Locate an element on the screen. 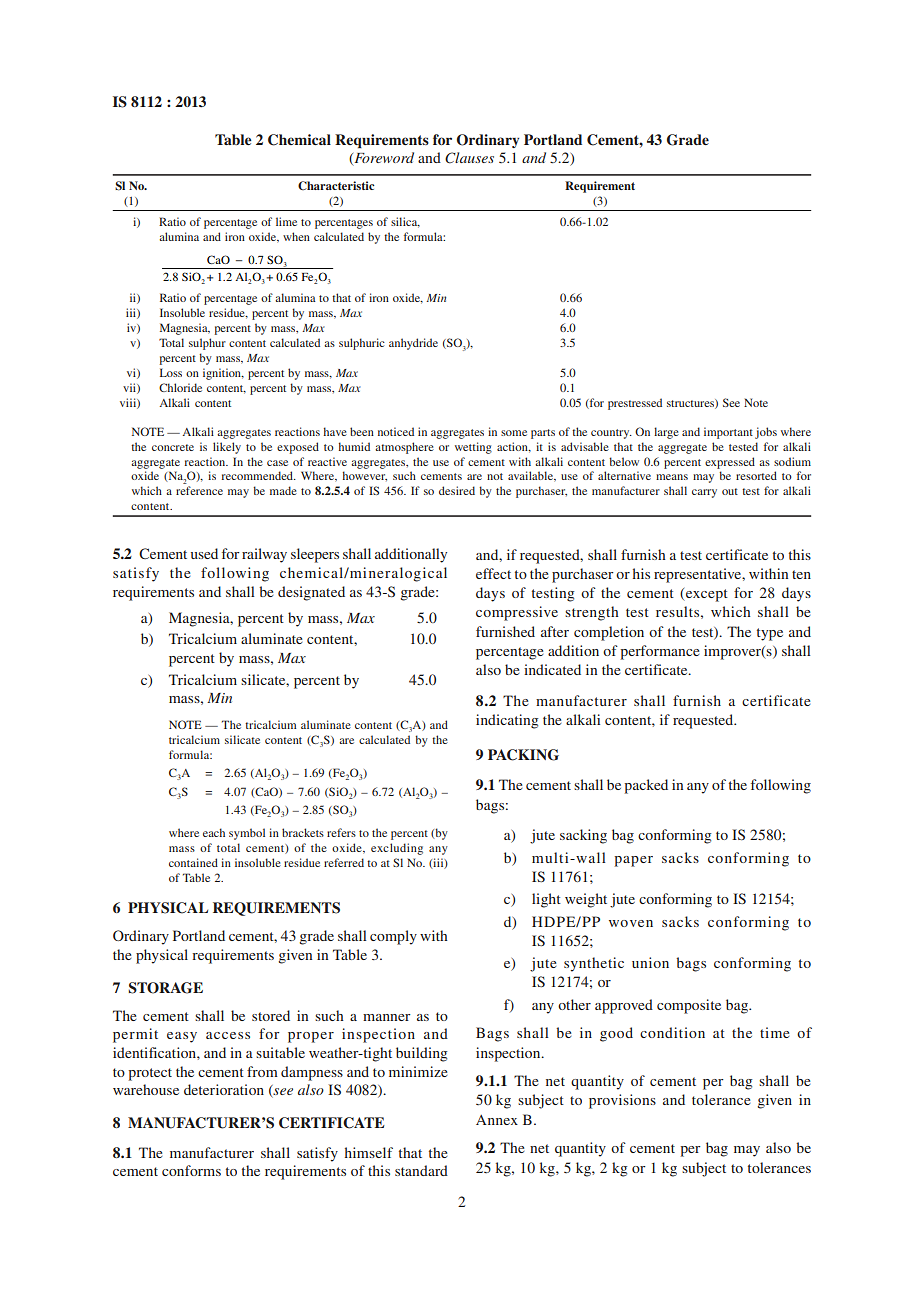 The height and width of the screenshot is (1308, 924). lime is located at coordinates (286, 221).
